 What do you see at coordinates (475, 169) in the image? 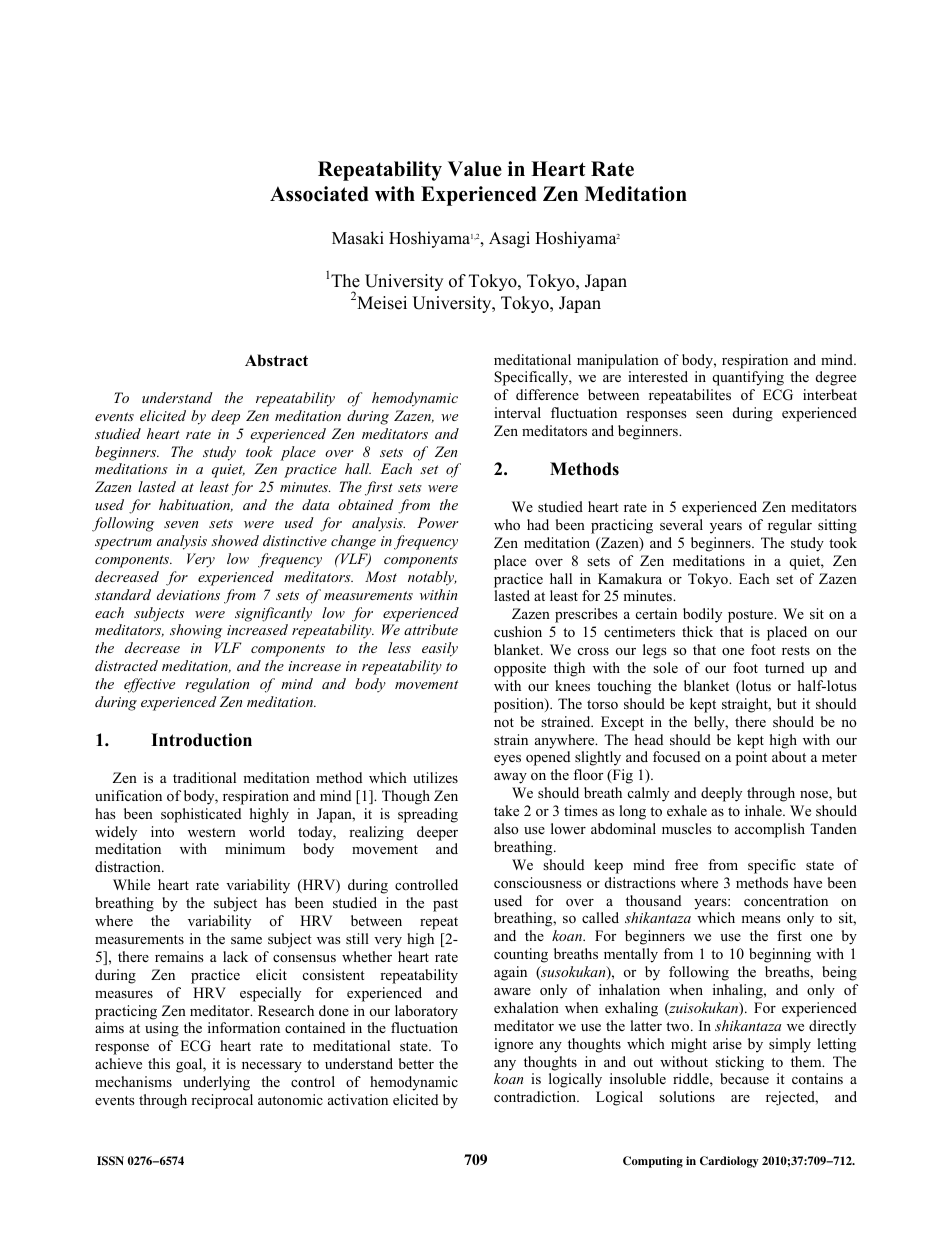
I see `Value` at bounding box center [475, 169].
